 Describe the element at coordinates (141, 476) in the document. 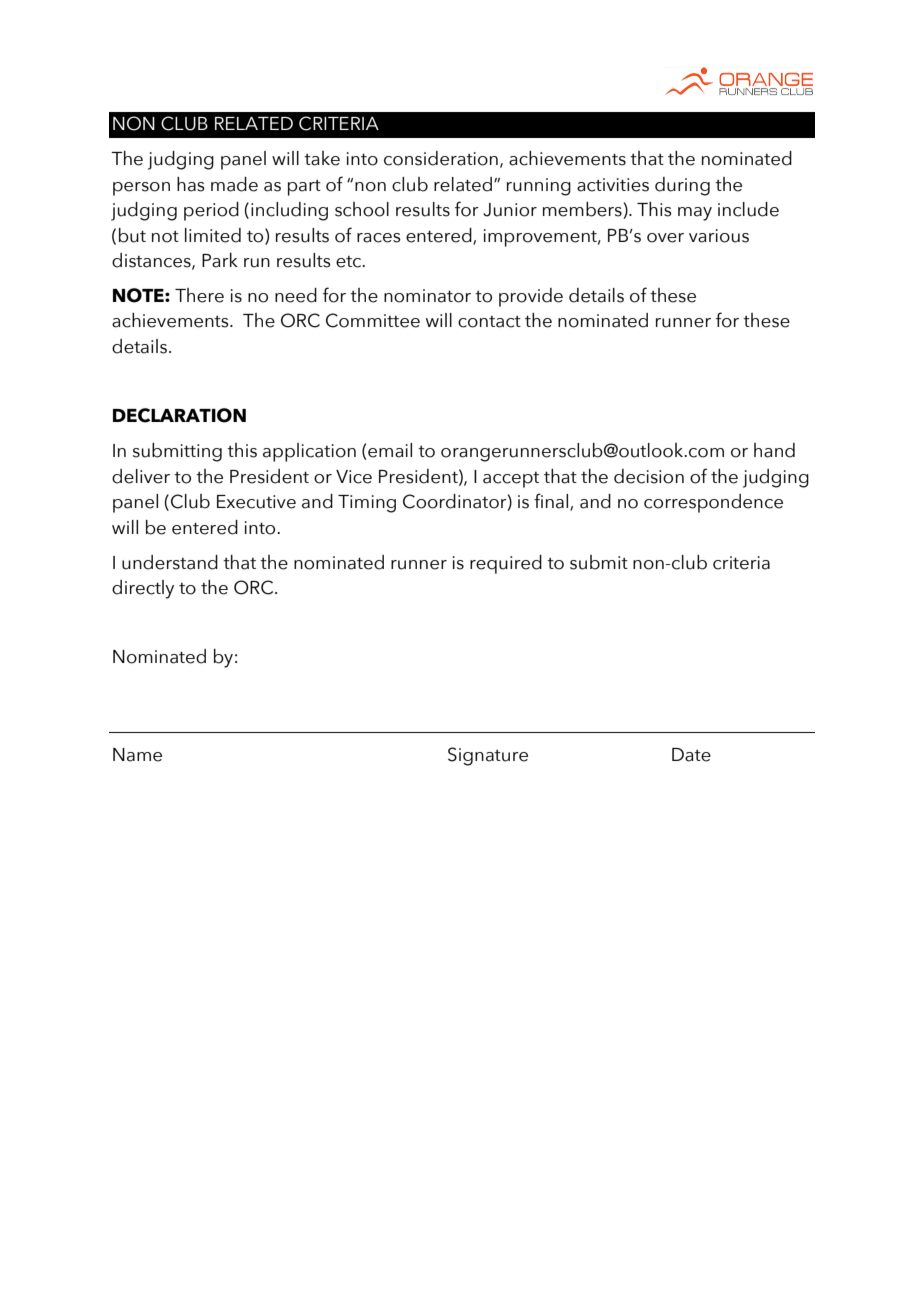

I see `deliver` at that location.
